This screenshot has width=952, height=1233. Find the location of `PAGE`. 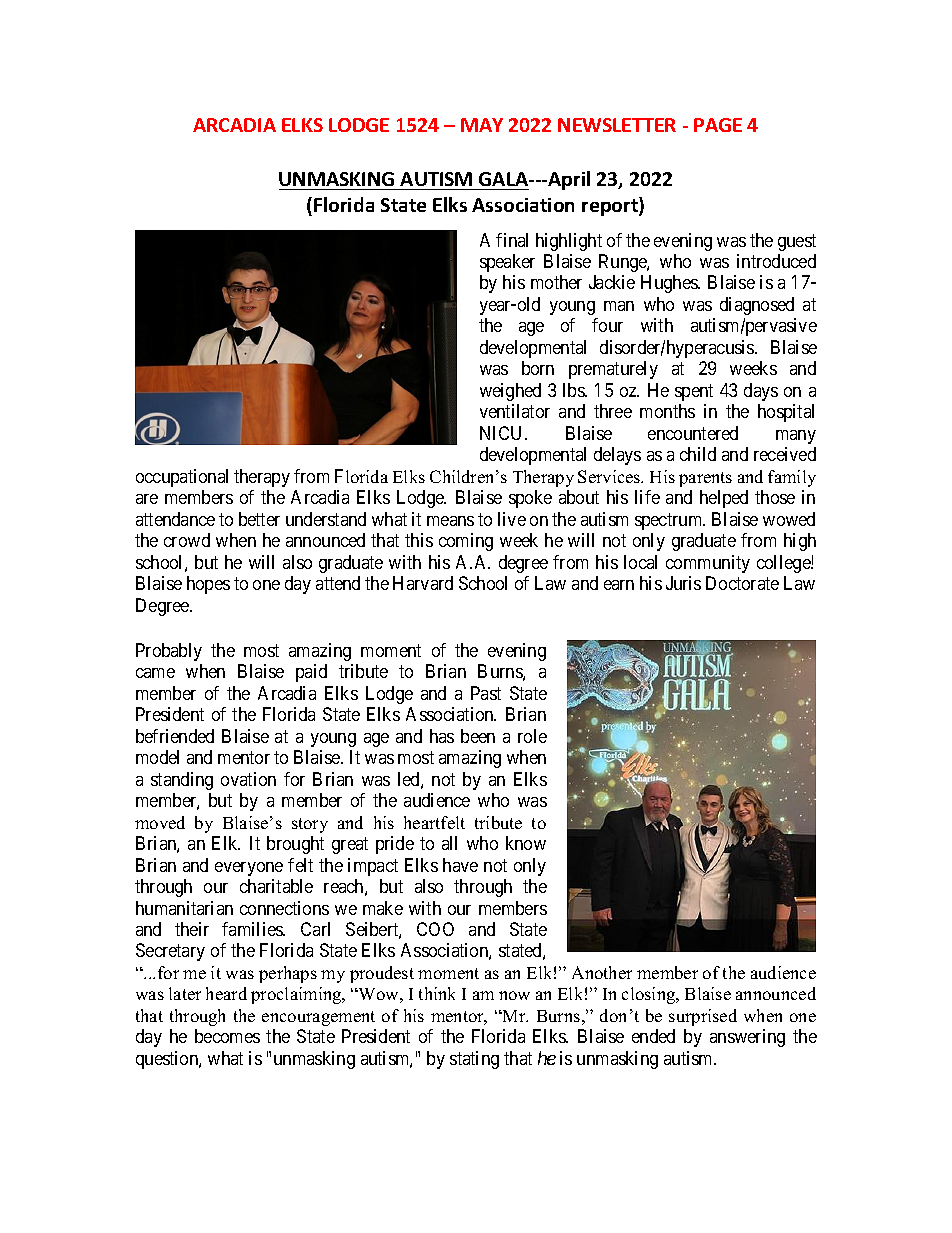

PAGE is located at coordinates (718, 125).
